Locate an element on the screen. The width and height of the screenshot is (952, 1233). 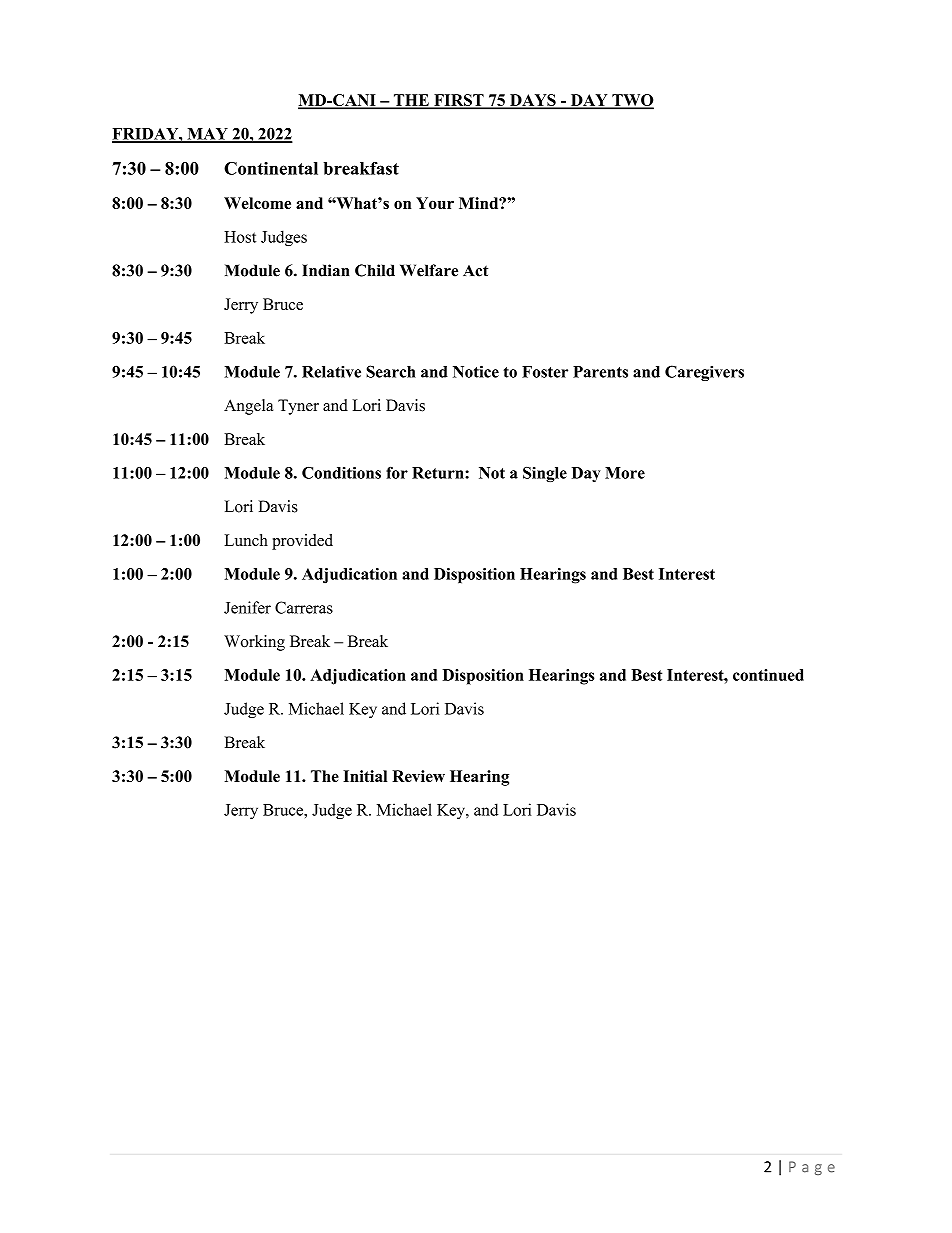
Continental is located at coordinates (271, 168).
